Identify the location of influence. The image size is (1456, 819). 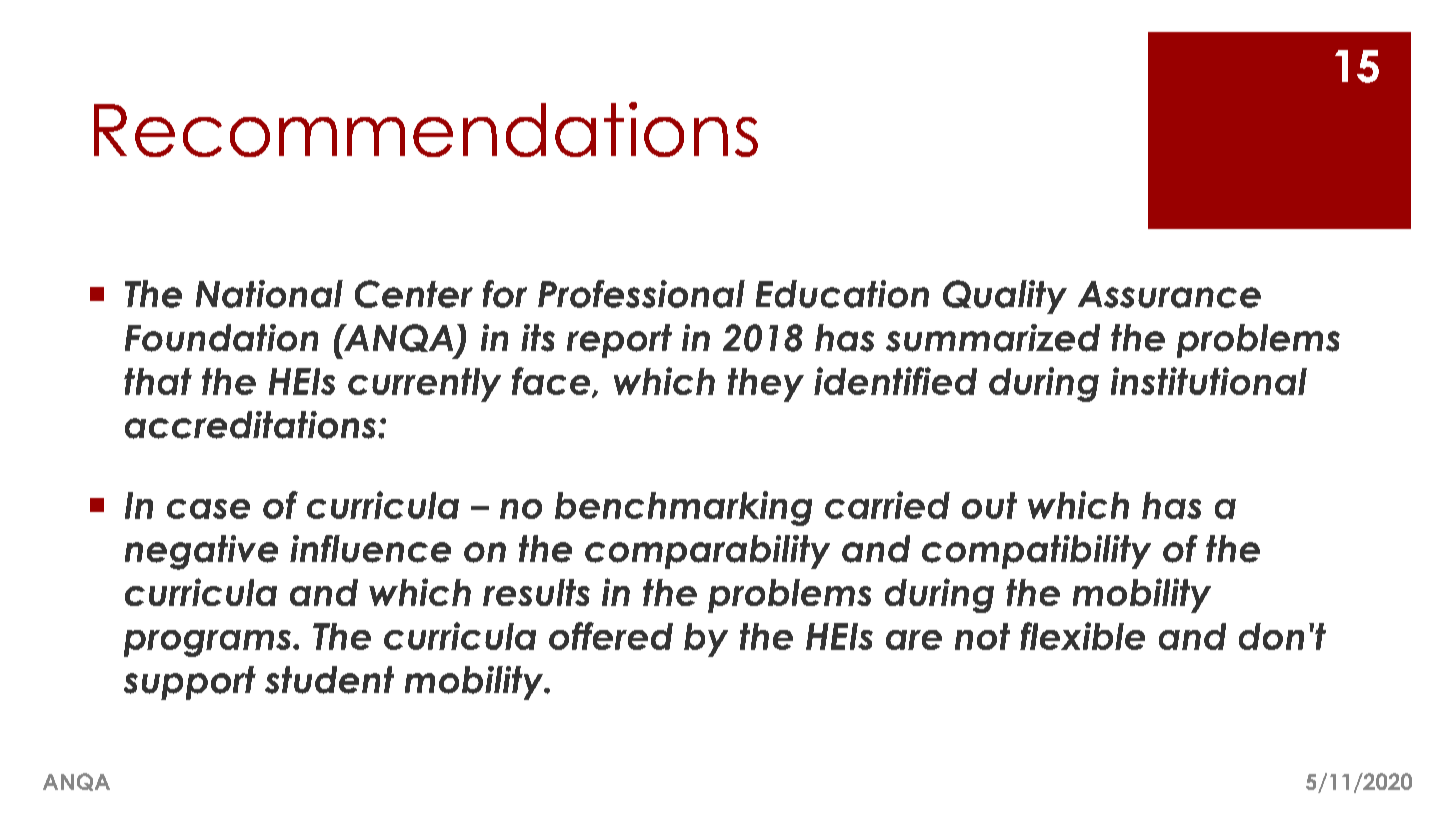
(370, 549).
